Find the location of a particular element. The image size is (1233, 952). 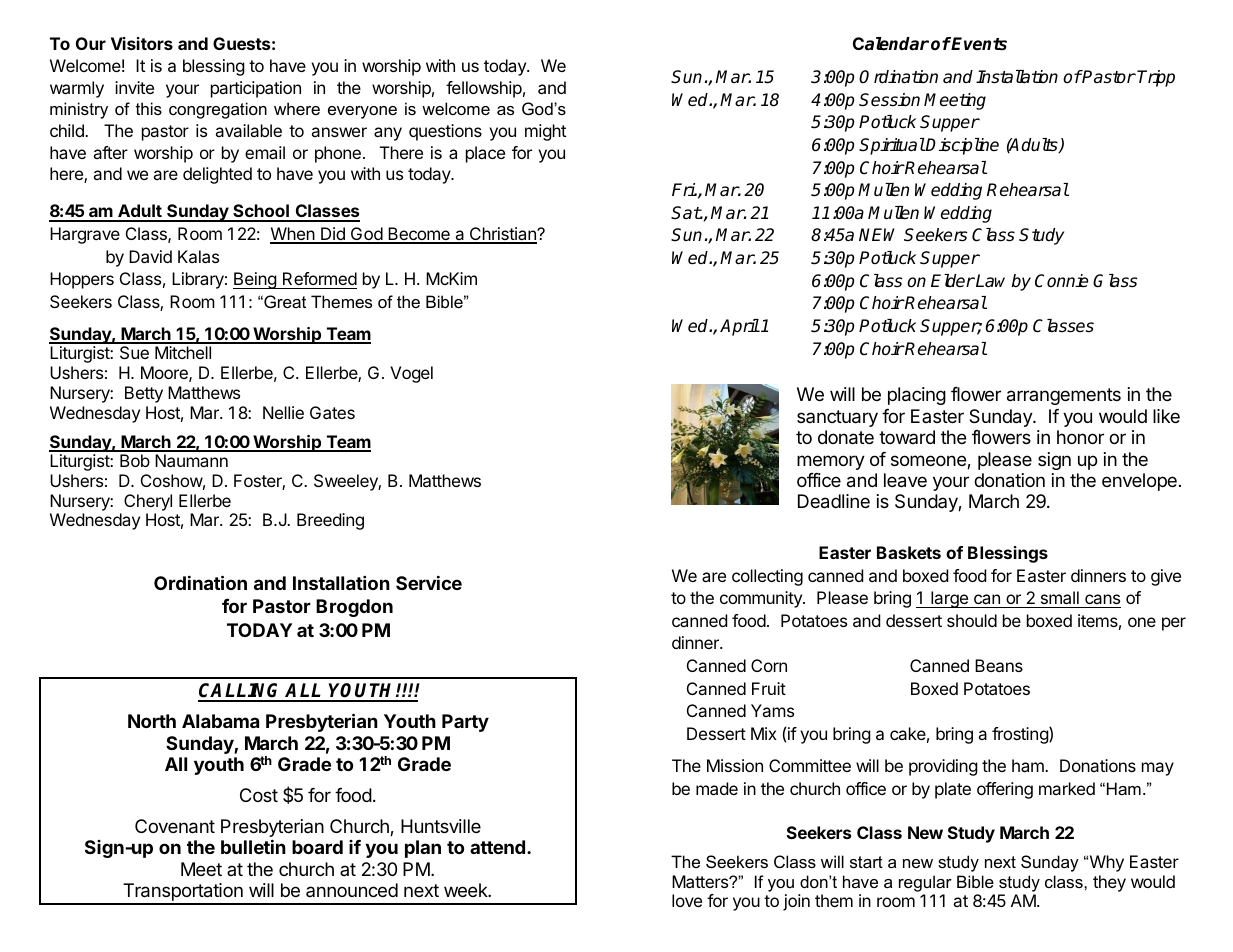

Matters is located at coordinates (701, 881).
